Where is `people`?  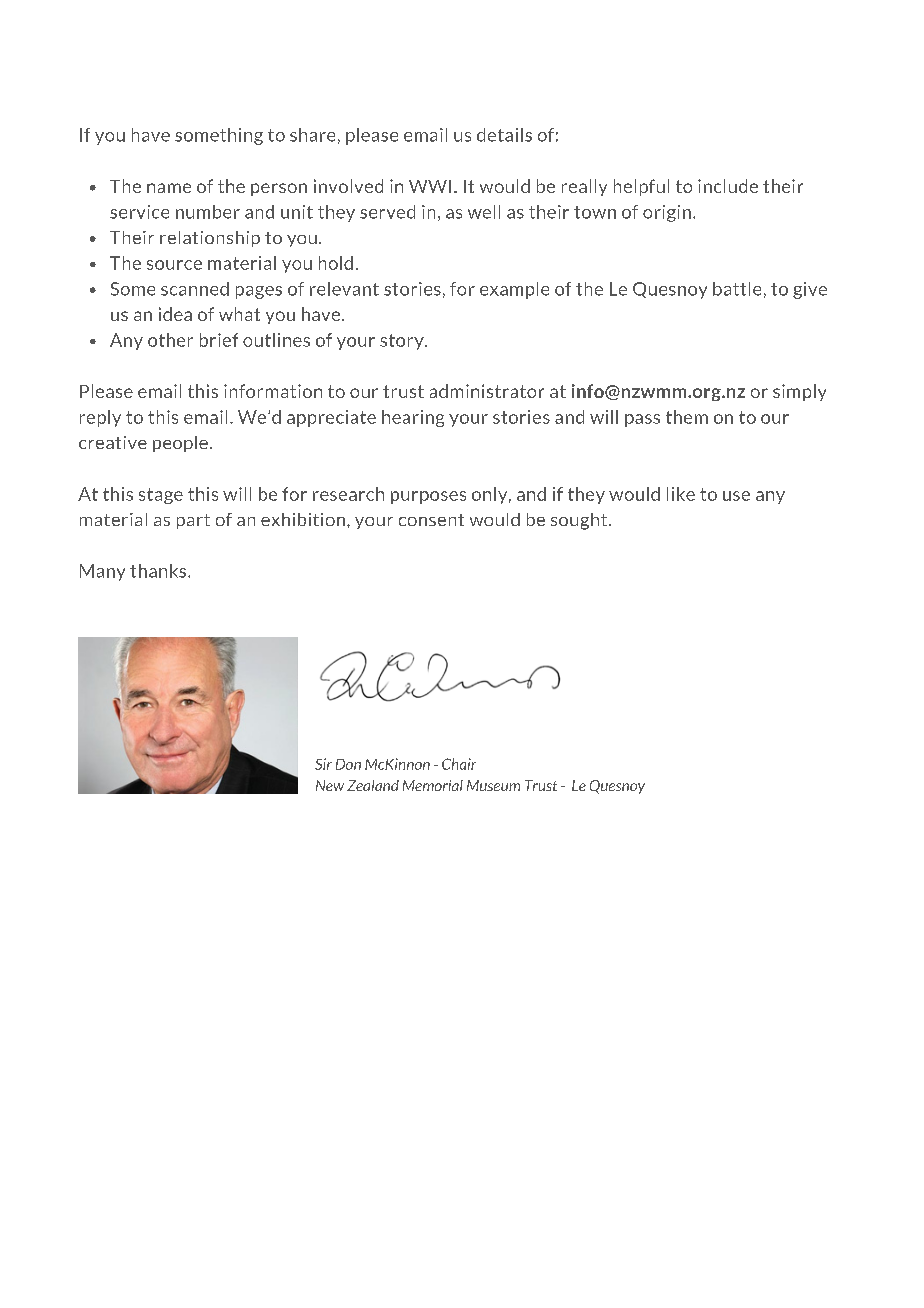 people is located at coordinates (180, 444).
